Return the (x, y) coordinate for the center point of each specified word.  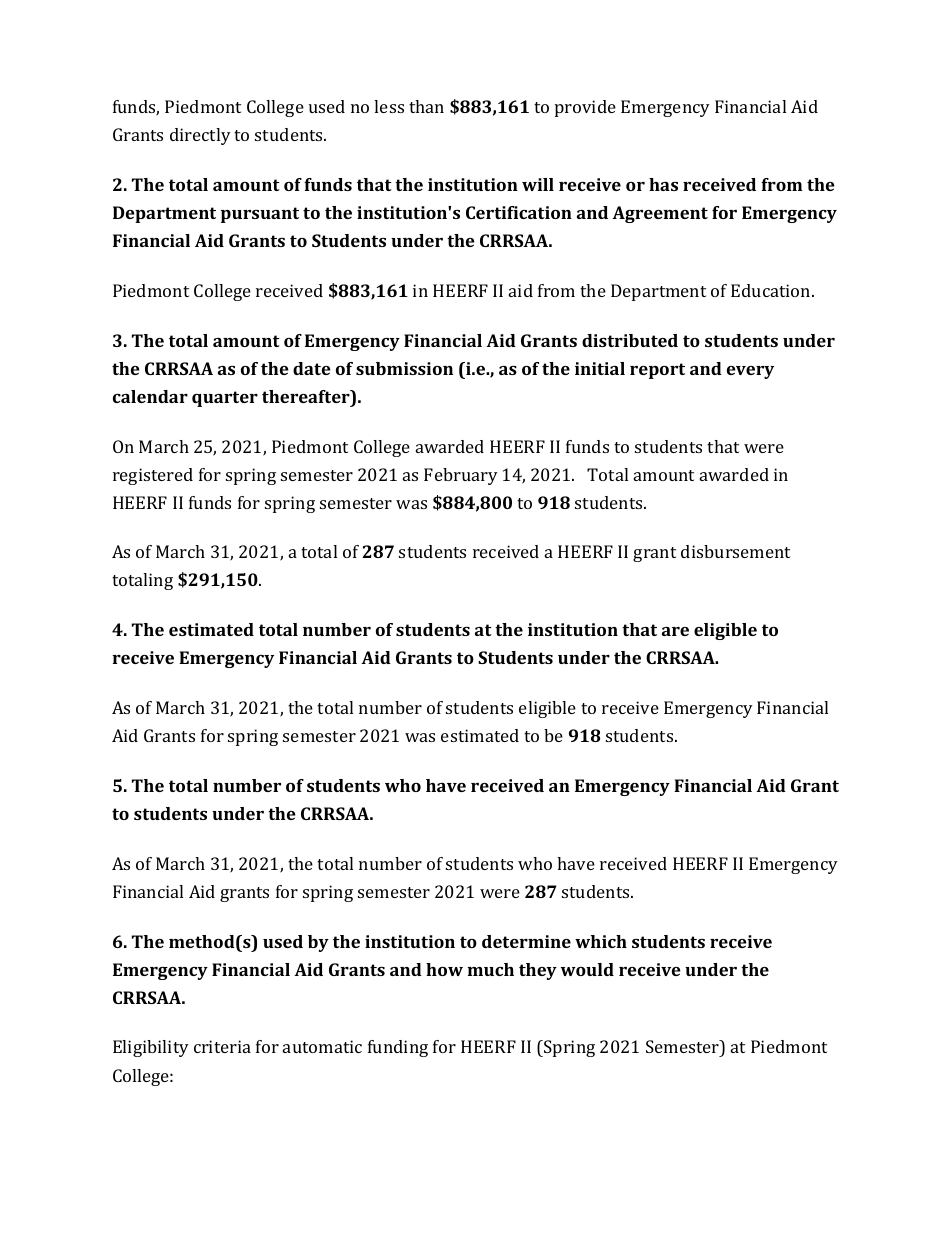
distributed (630, 340)
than (426, 106)
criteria (222, 1046)
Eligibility (151, 1048)
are (675, 631)
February (461, 476)
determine (526, 941)
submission (404, 368)
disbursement (735, 551)
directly (200, 136)
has (663, 184)
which (601, 941)
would (587, 969)
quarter (225, 399)
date (312, 368)
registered (153, 476)
